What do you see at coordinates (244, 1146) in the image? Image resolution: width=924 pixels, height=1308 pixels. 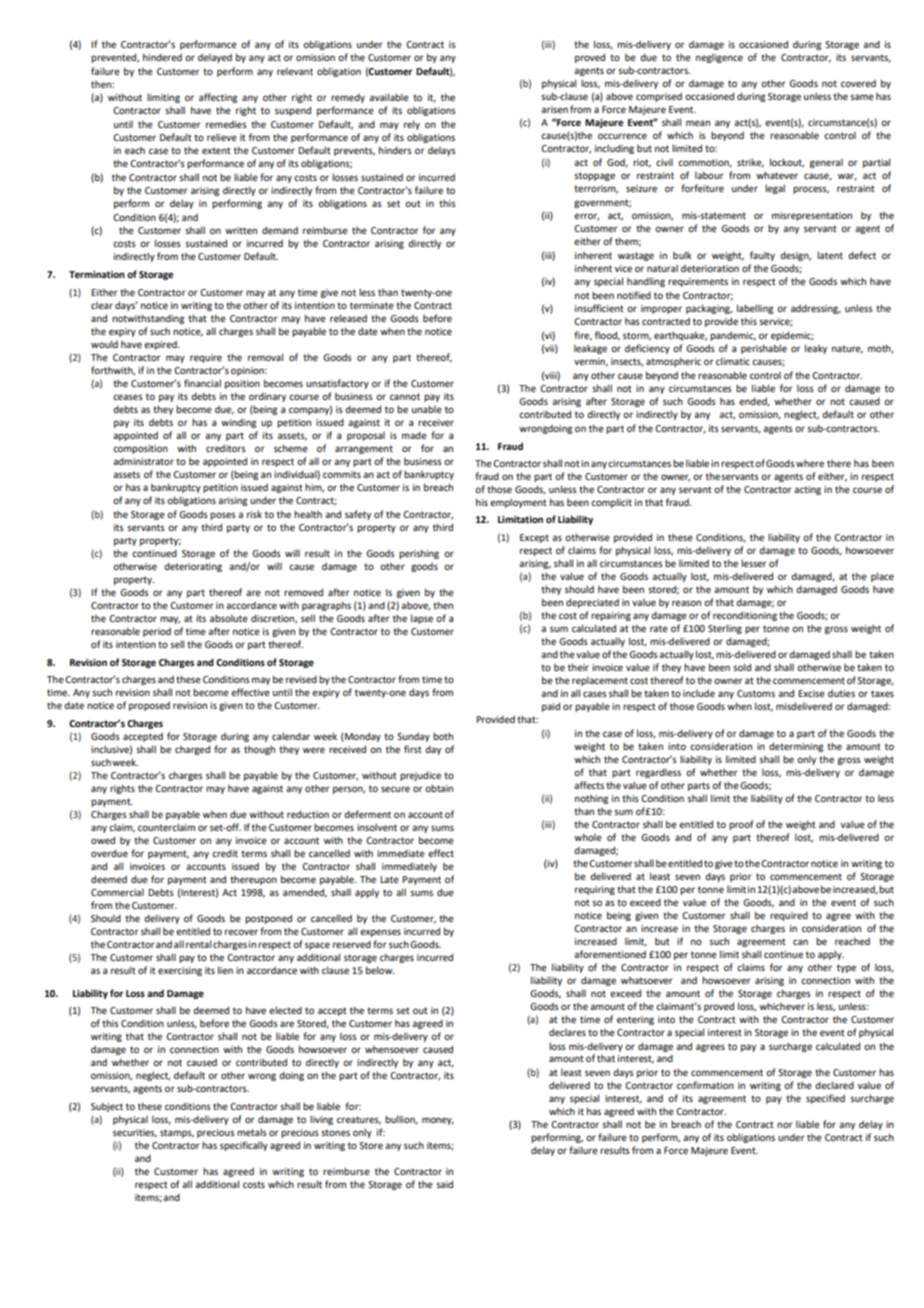 I see `specifically` at bounding box center [244, 1146].
